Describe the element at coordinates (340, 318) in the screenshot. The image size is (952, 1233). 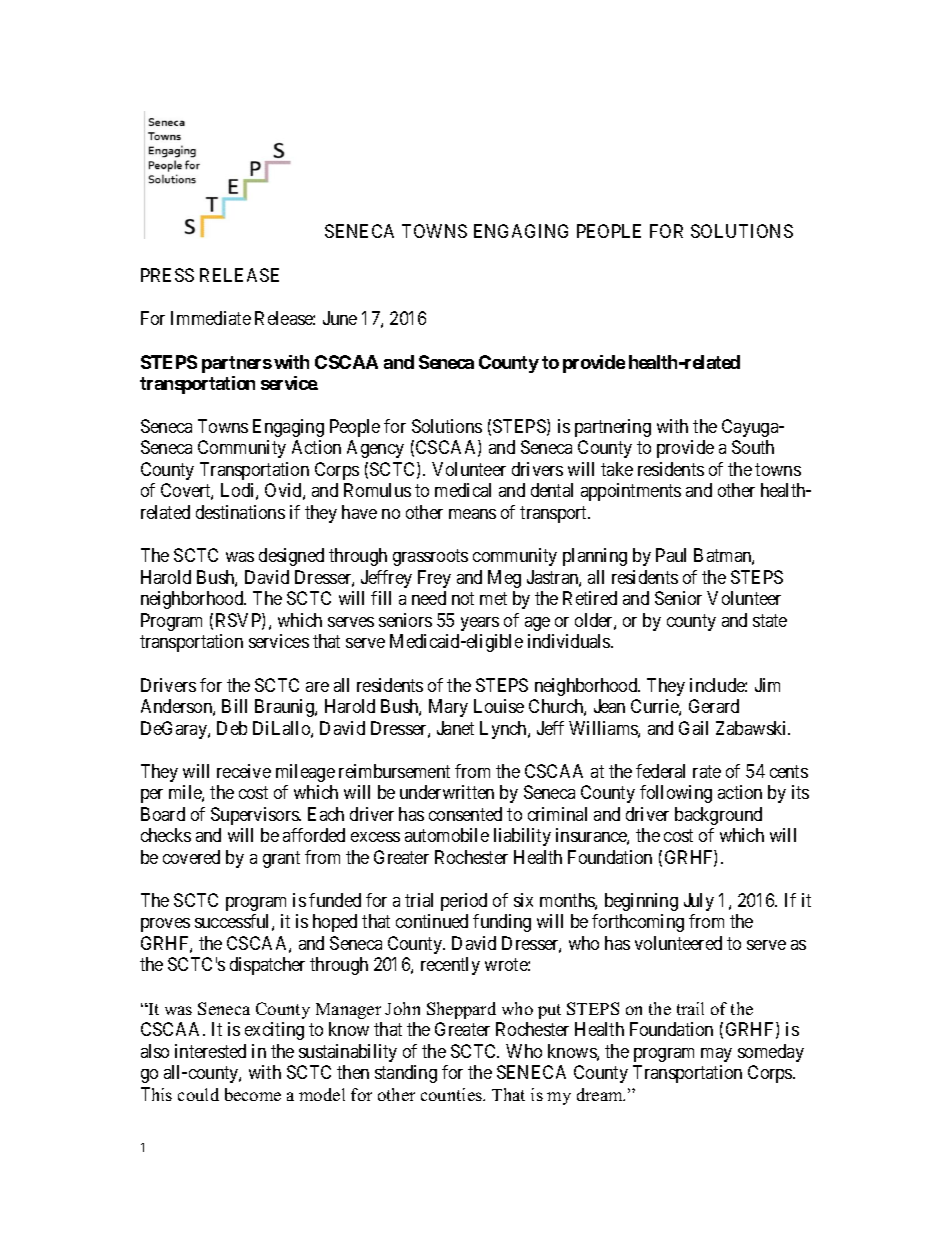
I see `June` at that location.
